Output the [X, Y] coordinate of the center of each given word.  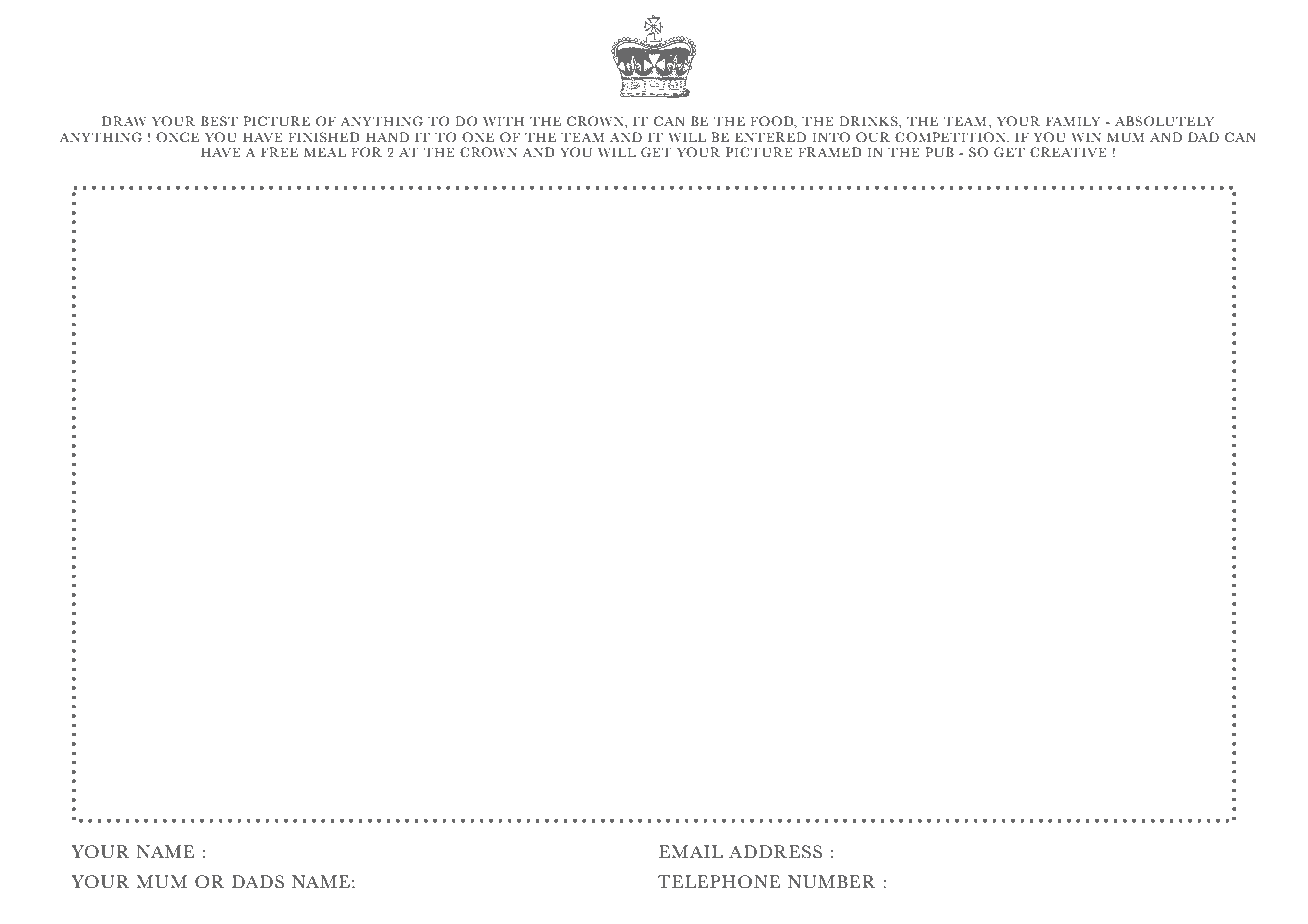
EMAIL [691, 851]
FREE [279, 152]
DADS [258, 882]
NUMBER [832, 882]
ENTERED [770, 137]
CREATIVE [1068, 152]
